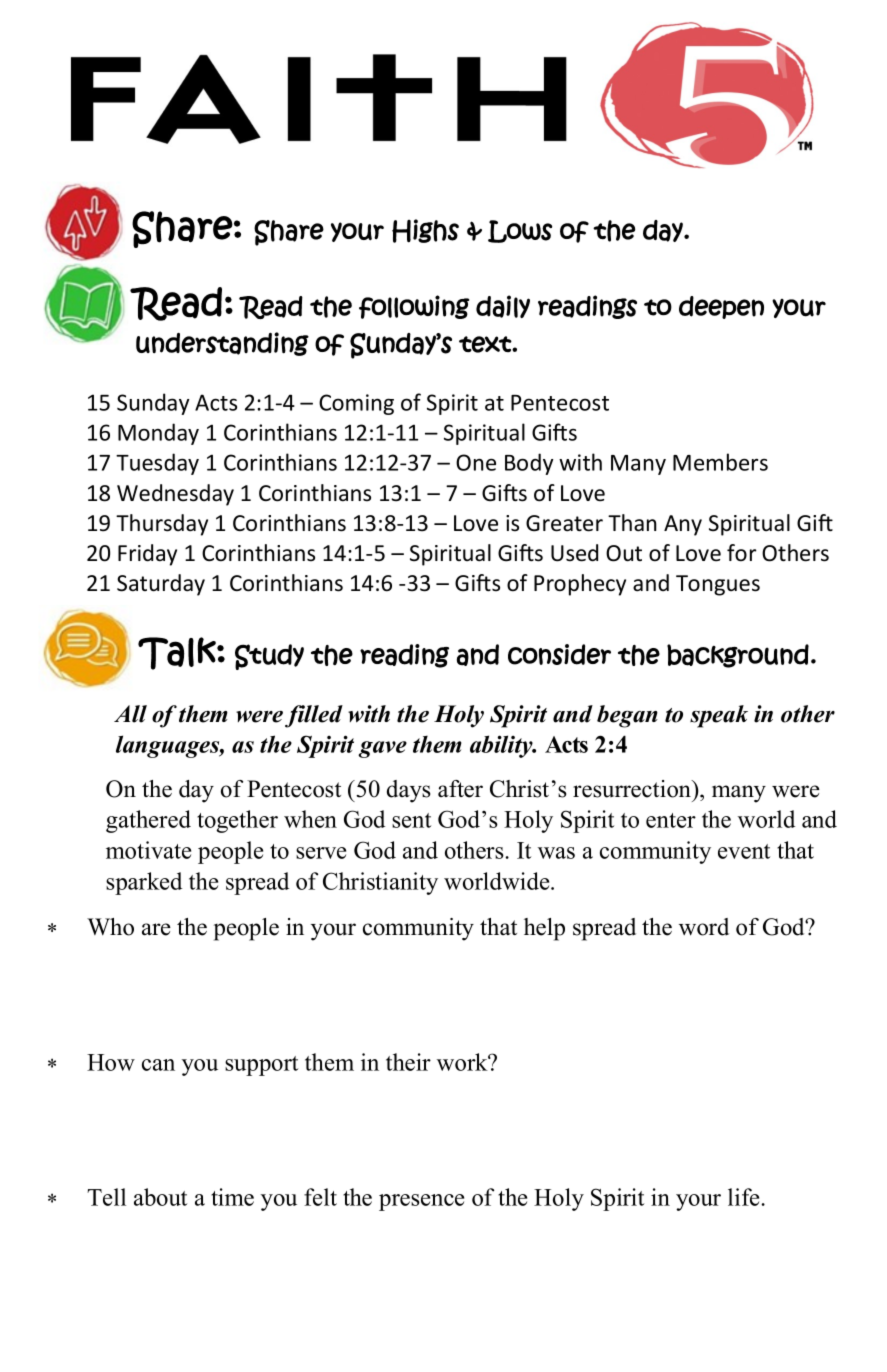 This screenshot has height=1372, width=887. I want to click on began, so click(627, 716).
